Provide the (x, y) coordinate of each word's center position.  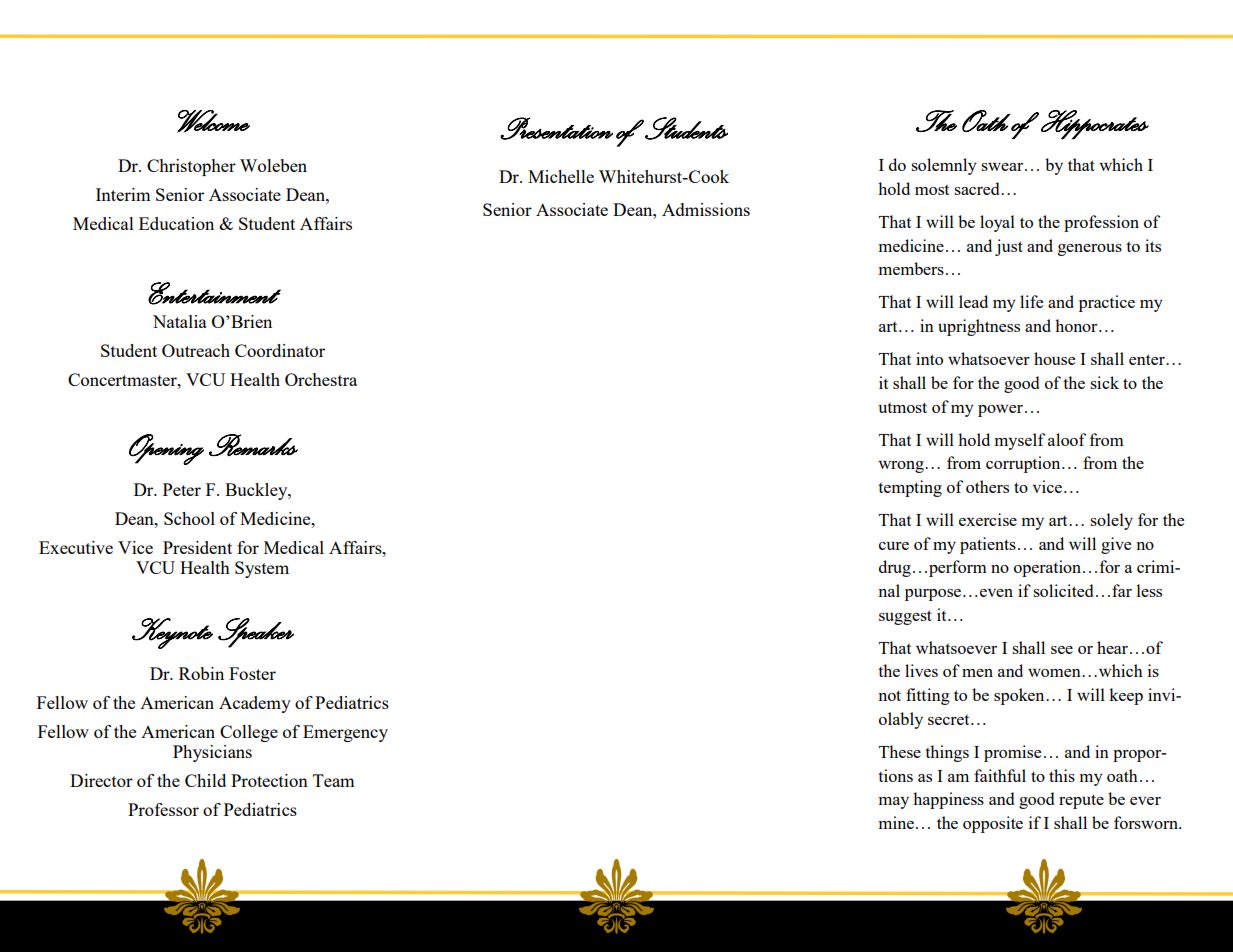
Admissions (706, 209)
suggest (905, 617)
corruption (1024, 464)
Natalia (180, 321)
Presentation (556, 128)
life (1031, 301)
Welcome (213, 121)
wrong (902, 467)
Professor (163, 809)
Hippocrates (1095, 124)
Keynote (172, 633)
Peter (182, 489)
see (1062, 650)
